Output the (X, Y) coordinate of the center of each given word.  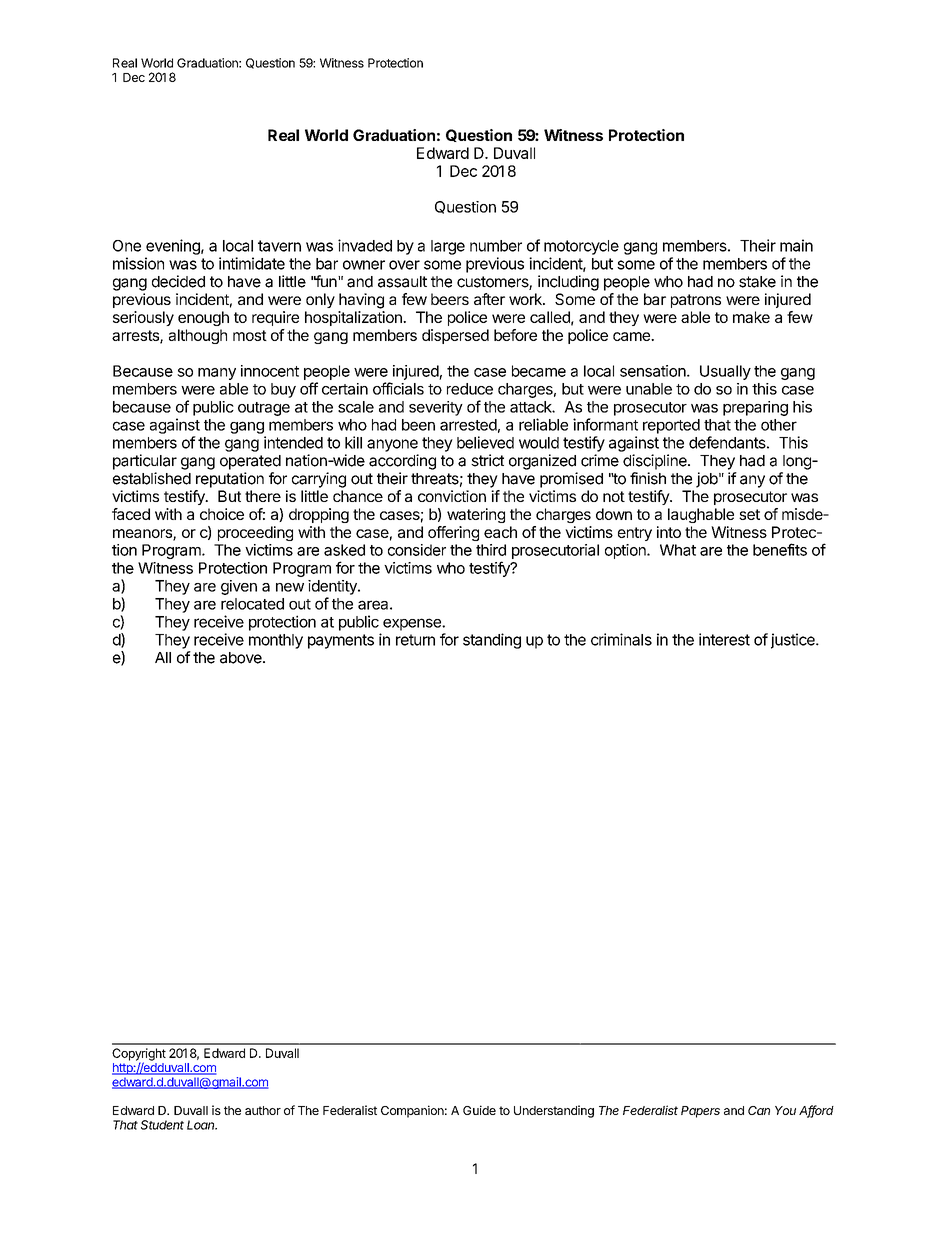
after (489, 299)
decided (178, 281)
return (415, 640)
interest (724, 639)
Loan (202, 1125)
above (242, 658)
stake (757, 282)
